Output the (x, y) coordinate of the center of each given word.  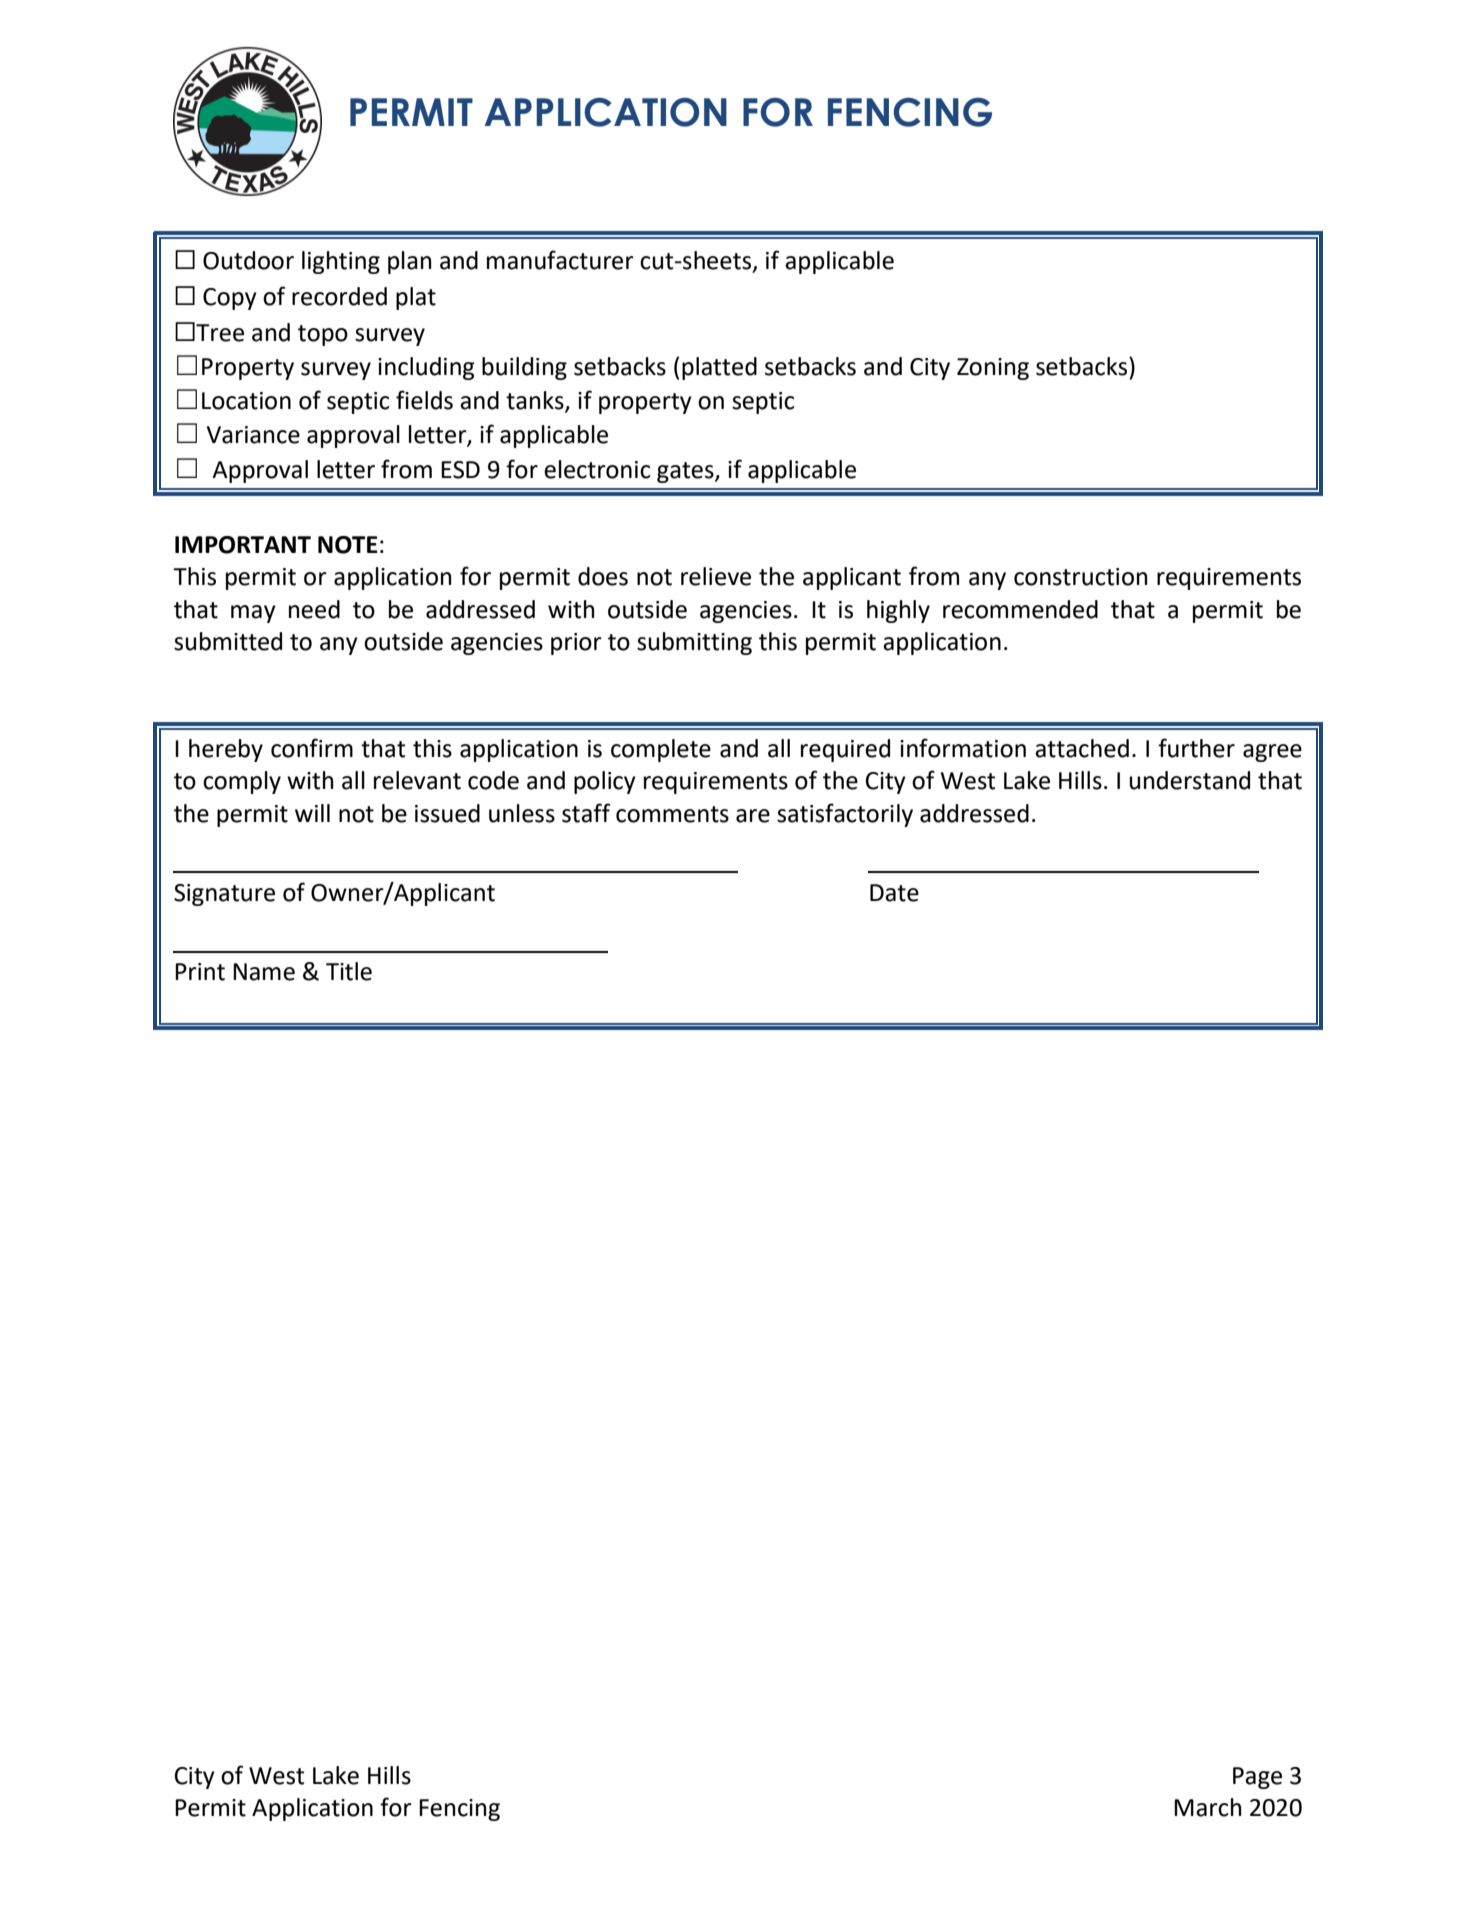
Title (349, 971)
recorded (339, 296)
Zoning (993, 369)
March (1207, 1807)
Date (894, 893)
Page (1257, 1778)
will (312, 813)
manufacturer (560, 260)
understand (1189, 780)
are (753, 816)
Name (264, 972)
